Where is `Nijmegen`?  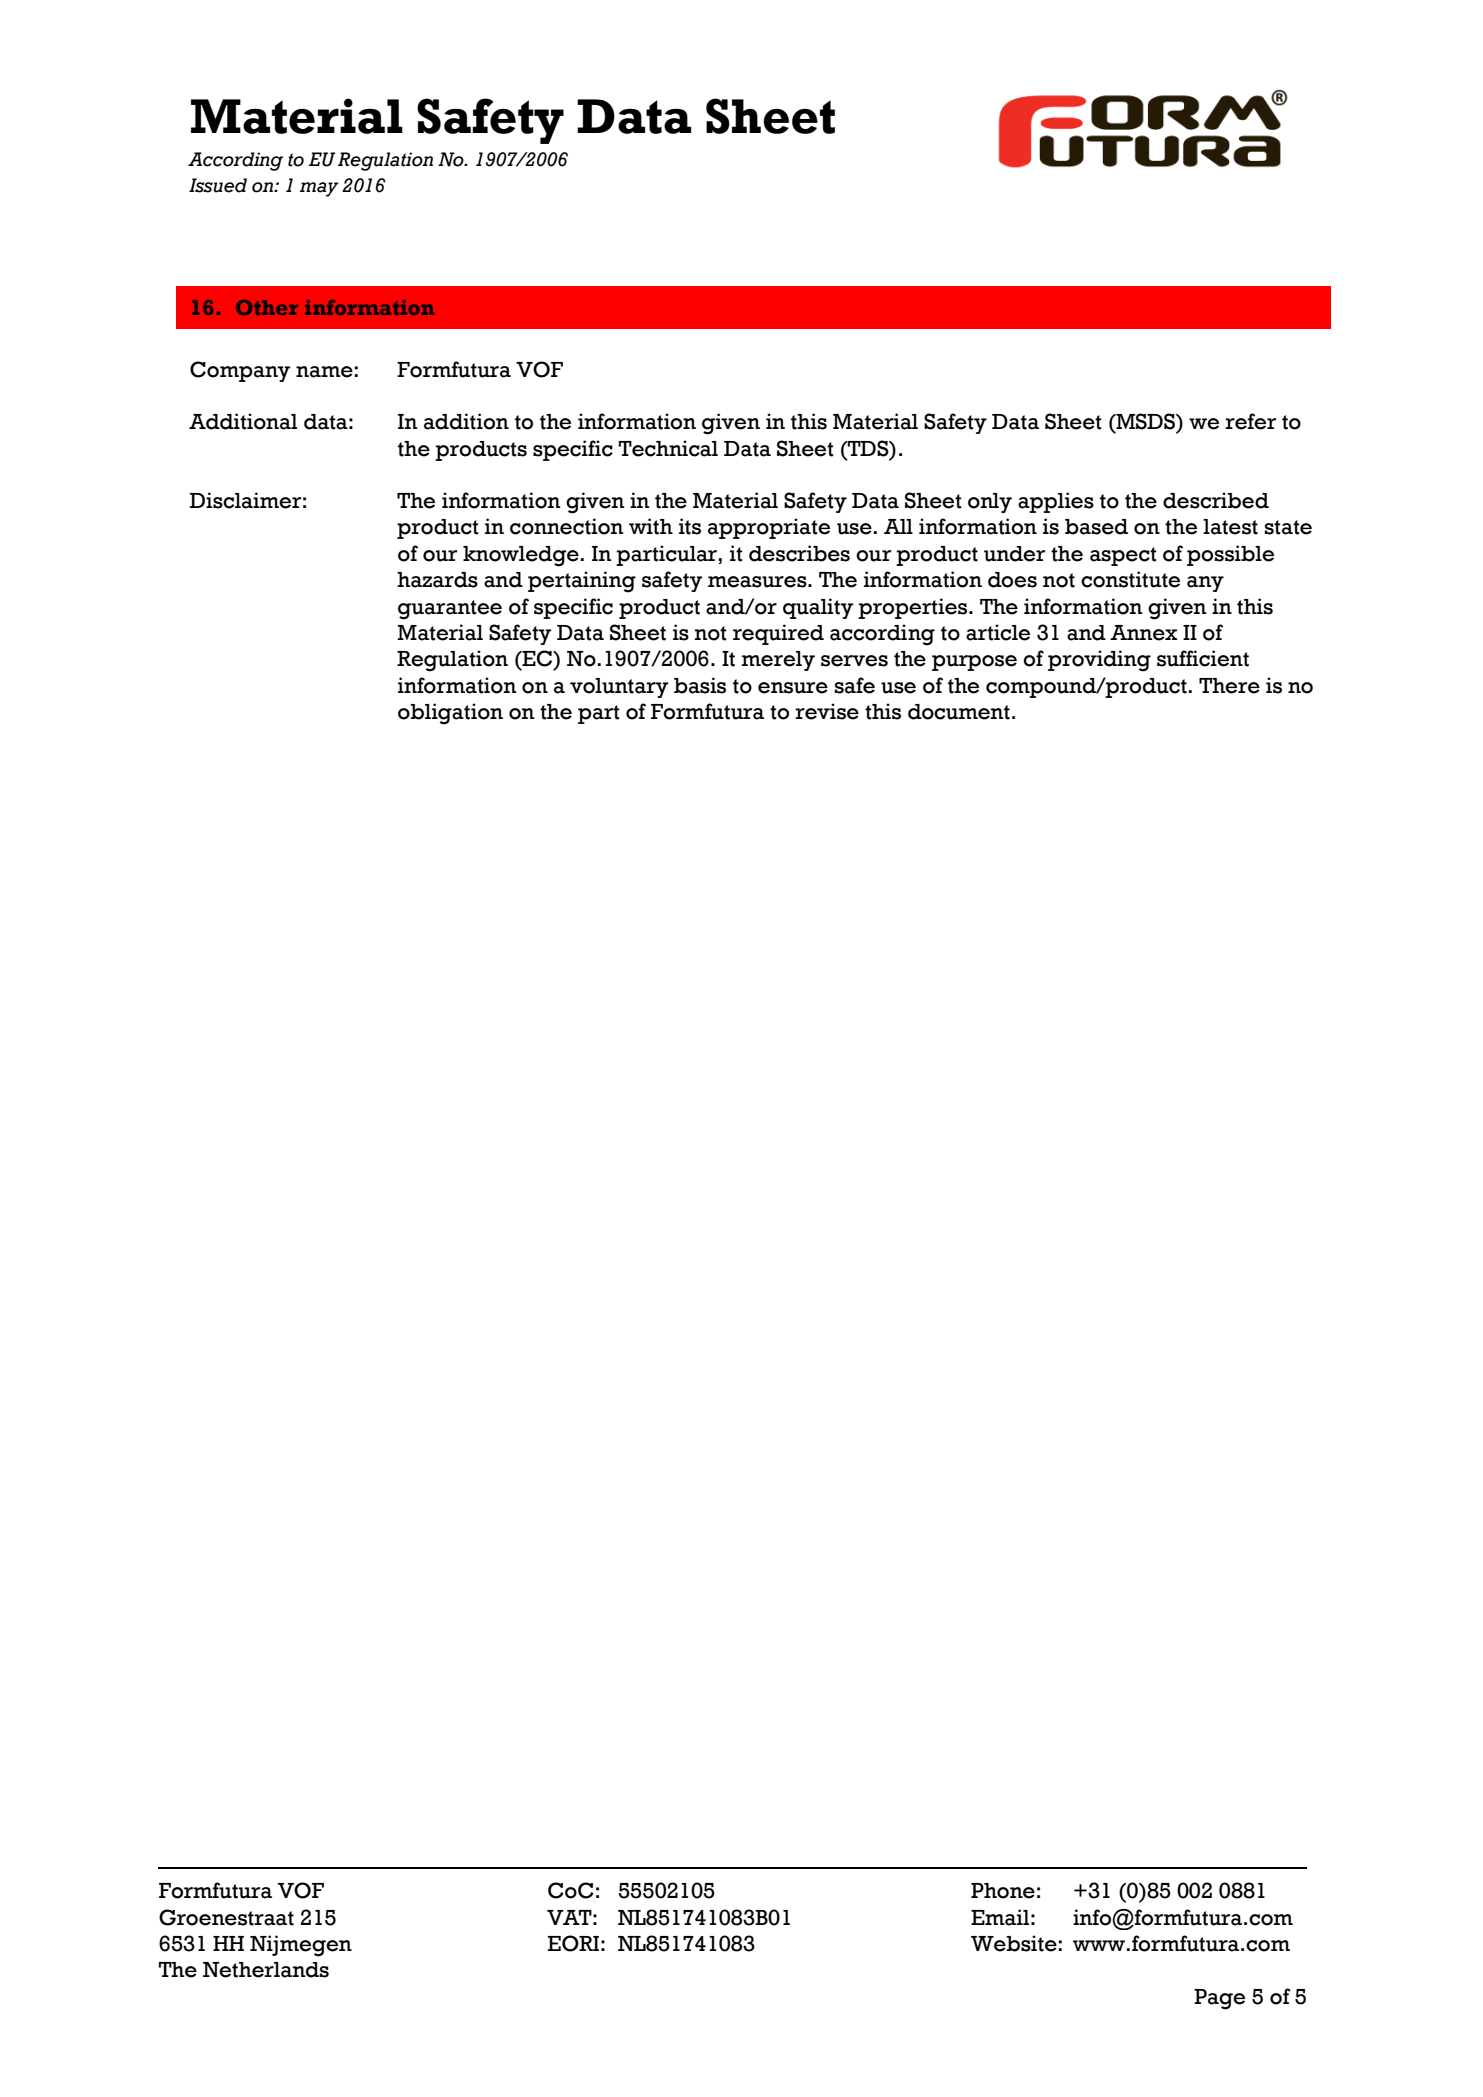 Nijmegen is located at coordinates (301, 1946).
